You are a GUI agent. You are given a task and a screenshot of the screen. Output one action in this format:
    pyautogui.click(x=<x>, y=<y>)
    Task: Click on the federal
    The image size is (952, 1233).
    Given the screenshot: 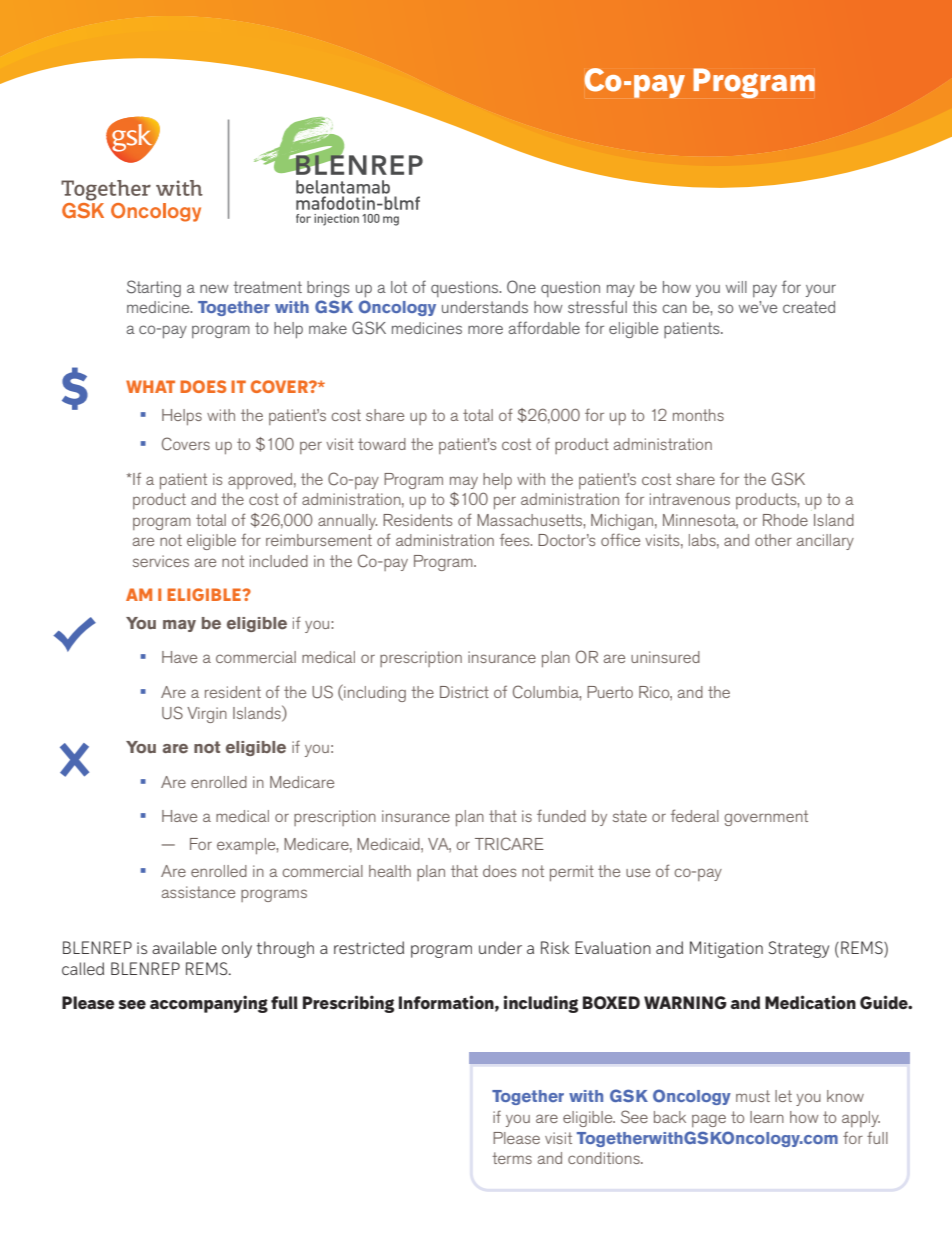 What is the action you would take?
    pyautogui.click(x=695, y=815)
